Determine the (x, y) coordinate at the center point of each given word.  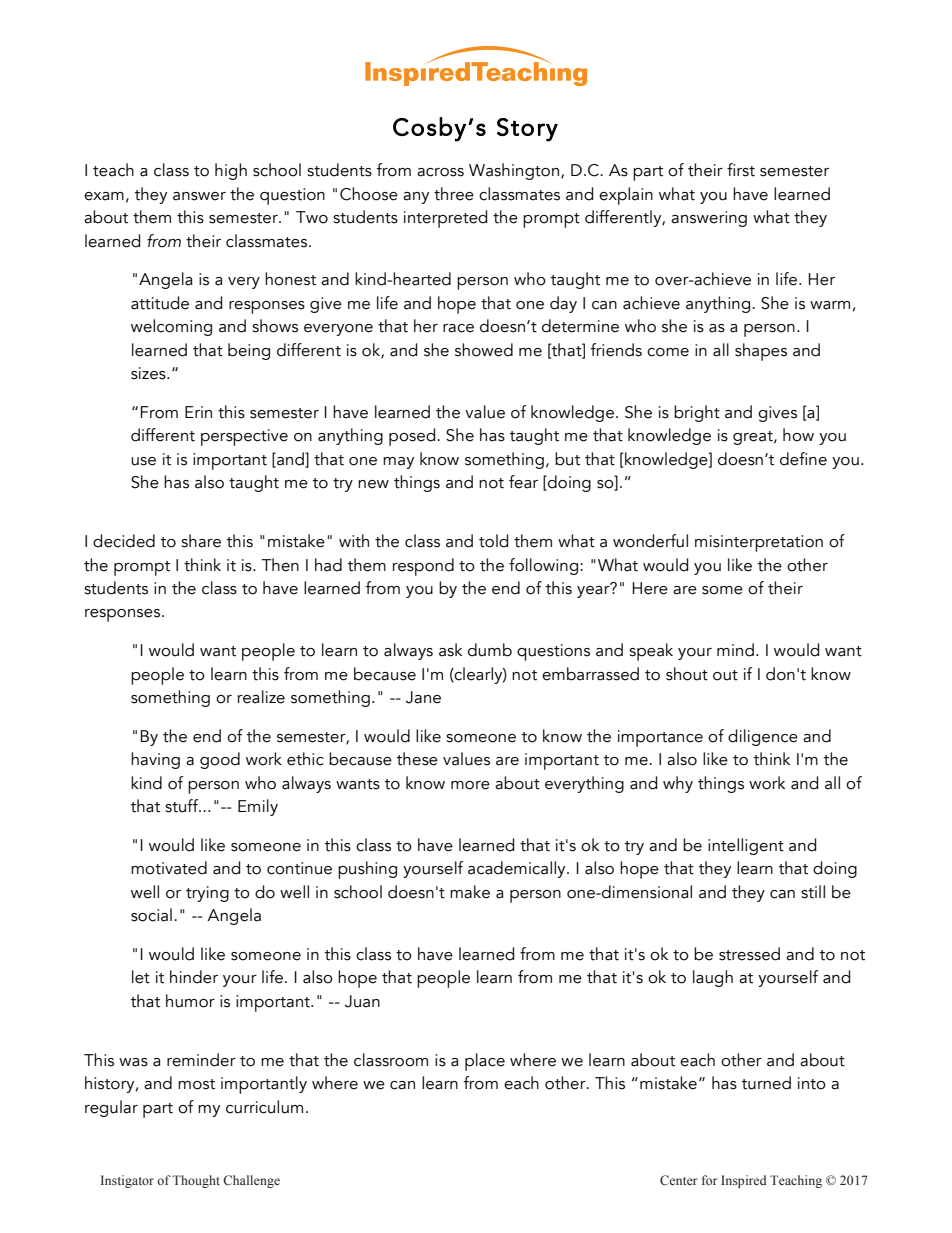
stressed (749, 954)
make (470, 892)
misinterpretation (759, 543)
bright (697, 413)
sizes (149, 373)
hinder (194, 977)
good (220, 760)
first (741, 170)
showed (484, 350)
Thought (196, 1181)
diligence (763, 737)
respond (423, 567)
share (201, 541)
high (231, 171)
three (454, 194)
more (470, 785)
